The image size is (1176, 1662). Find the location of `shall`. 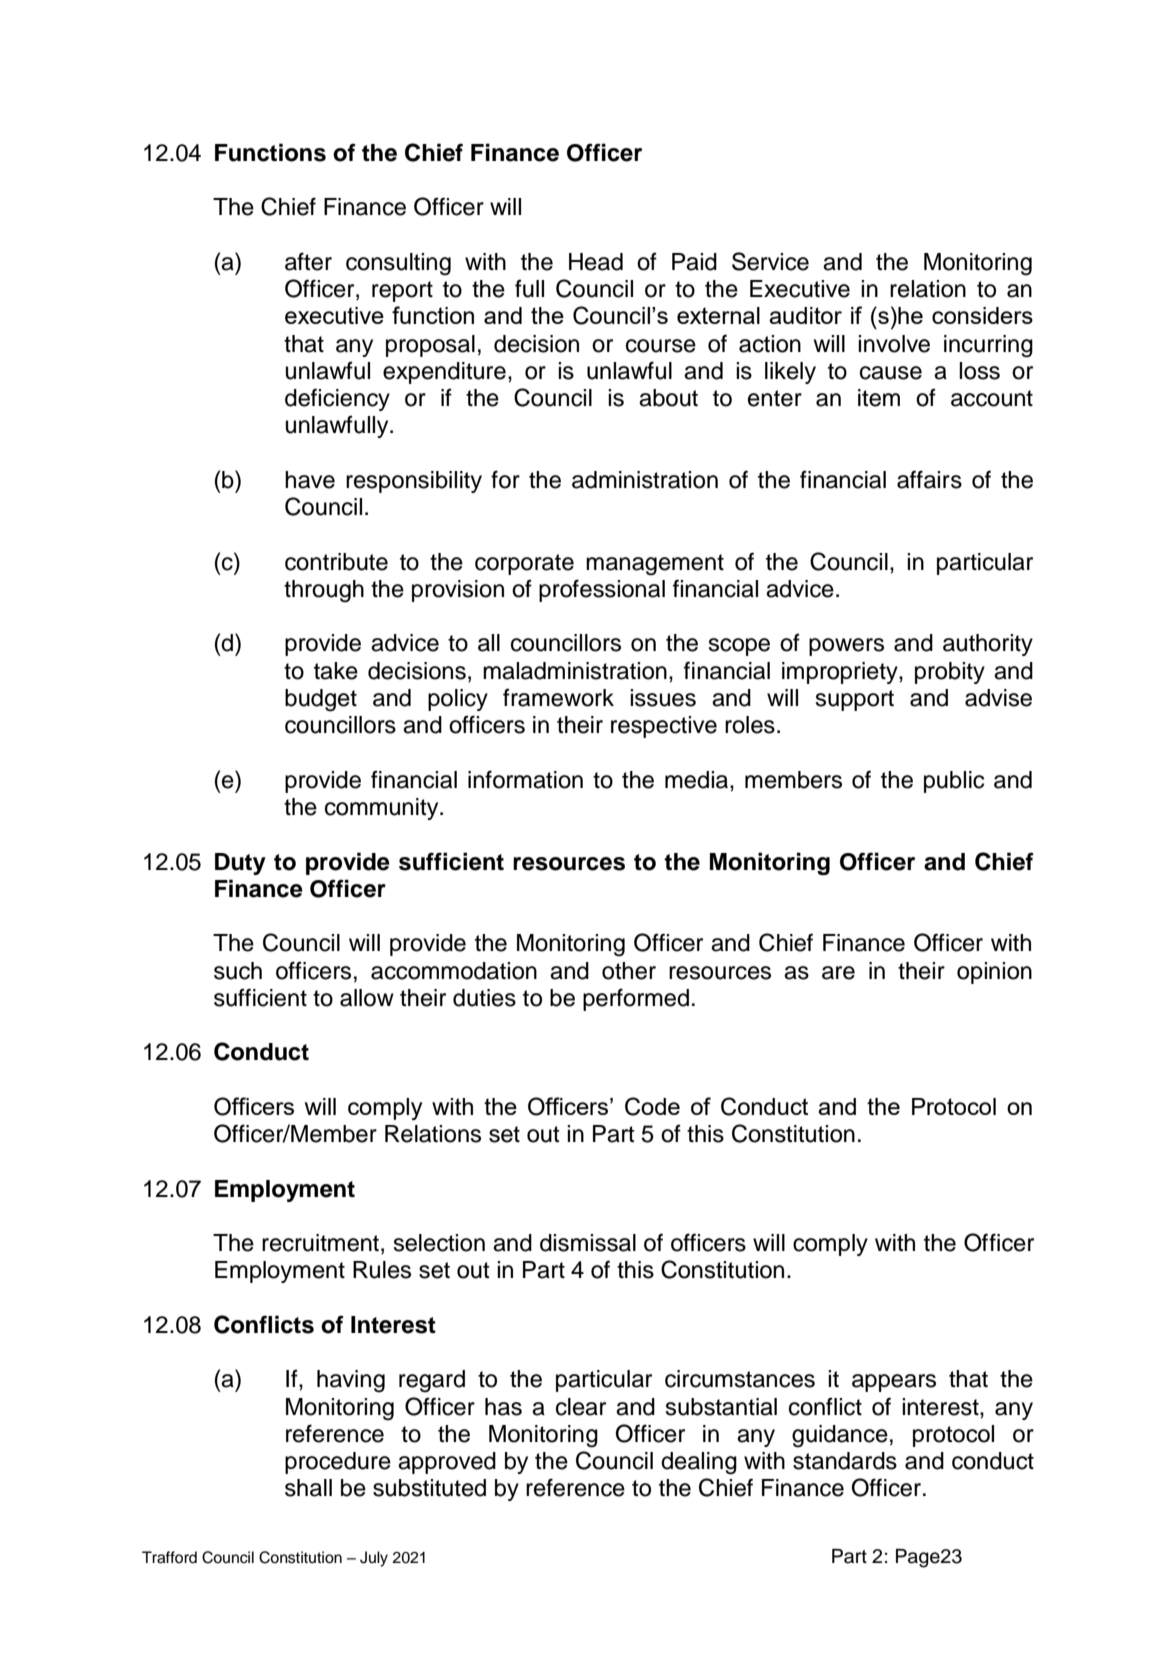

shall is located at coordinates (308, 1488).
